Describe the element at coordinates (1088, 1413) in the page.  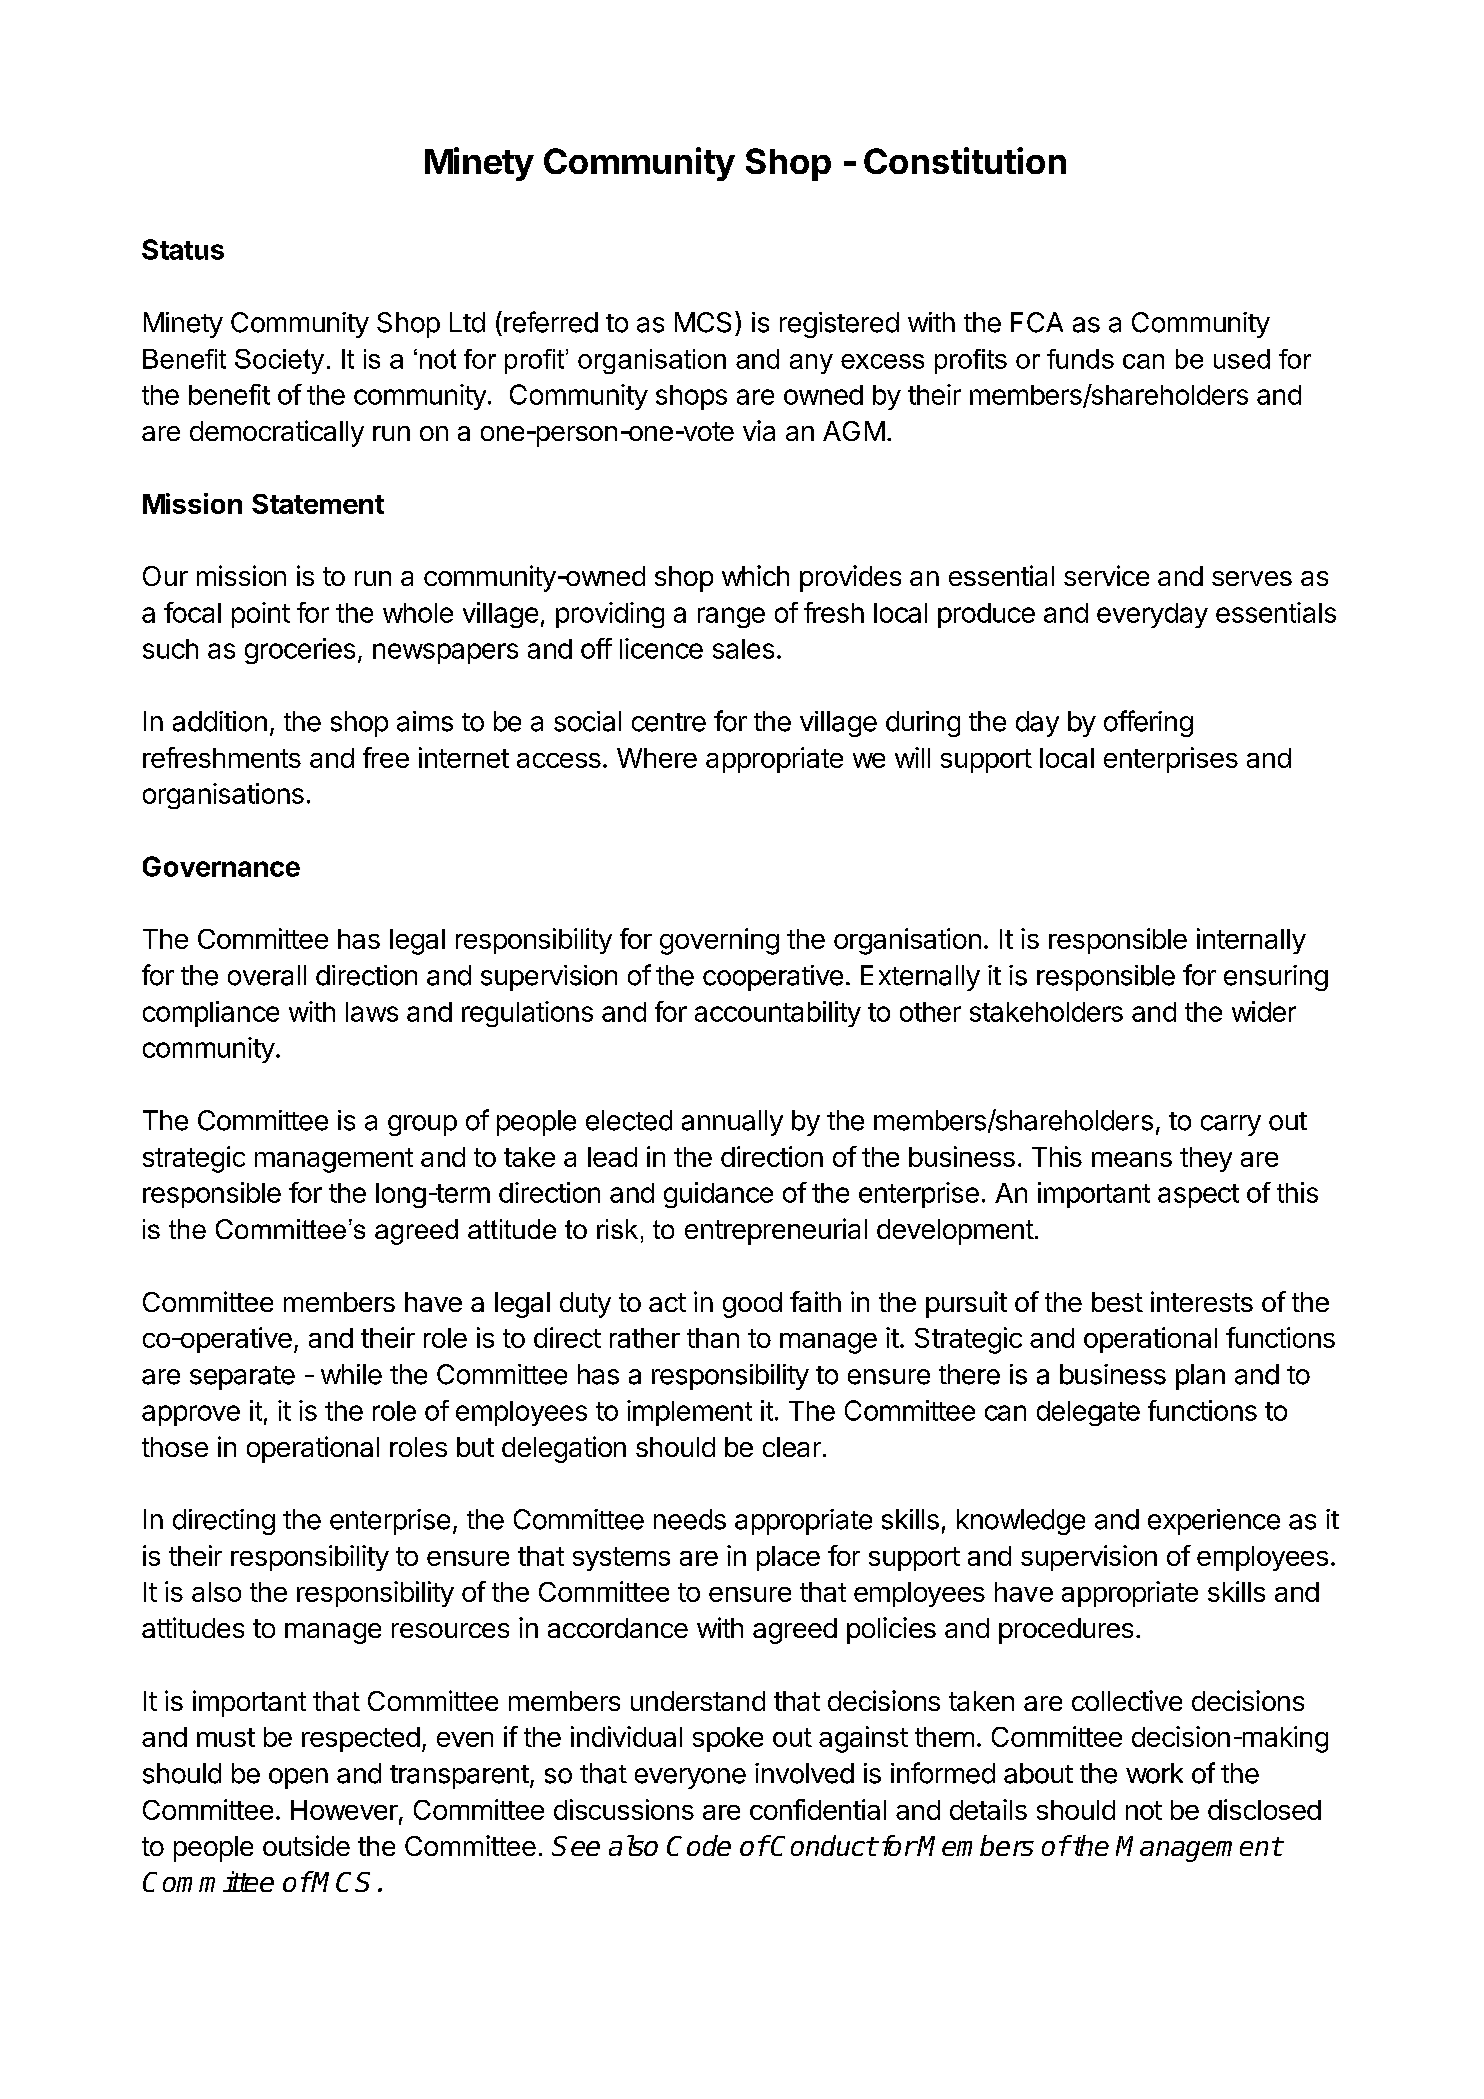
I see `delegate` at that location.
